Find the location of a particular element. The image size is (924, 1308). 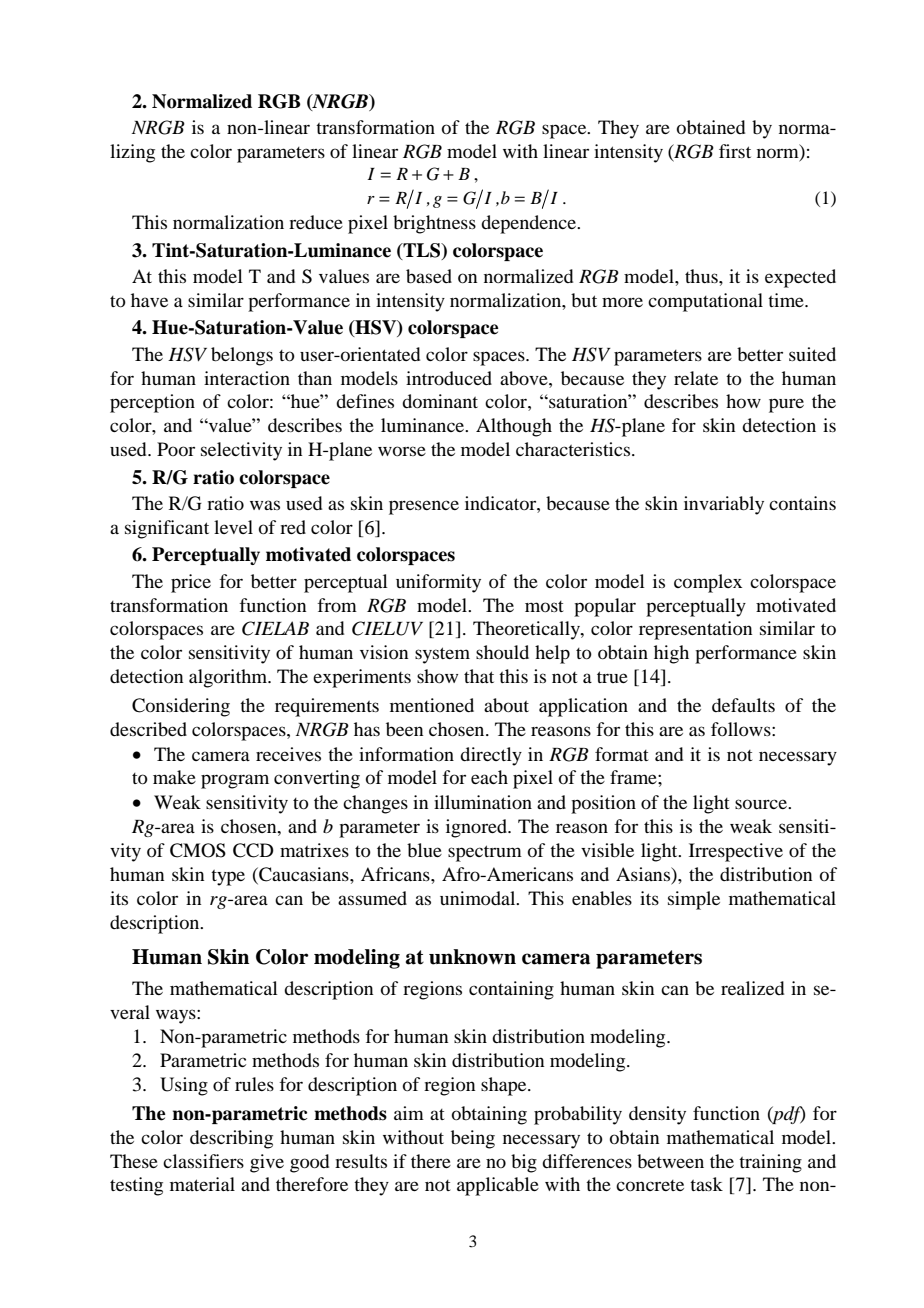

first is located at coordinates (735, 151).
